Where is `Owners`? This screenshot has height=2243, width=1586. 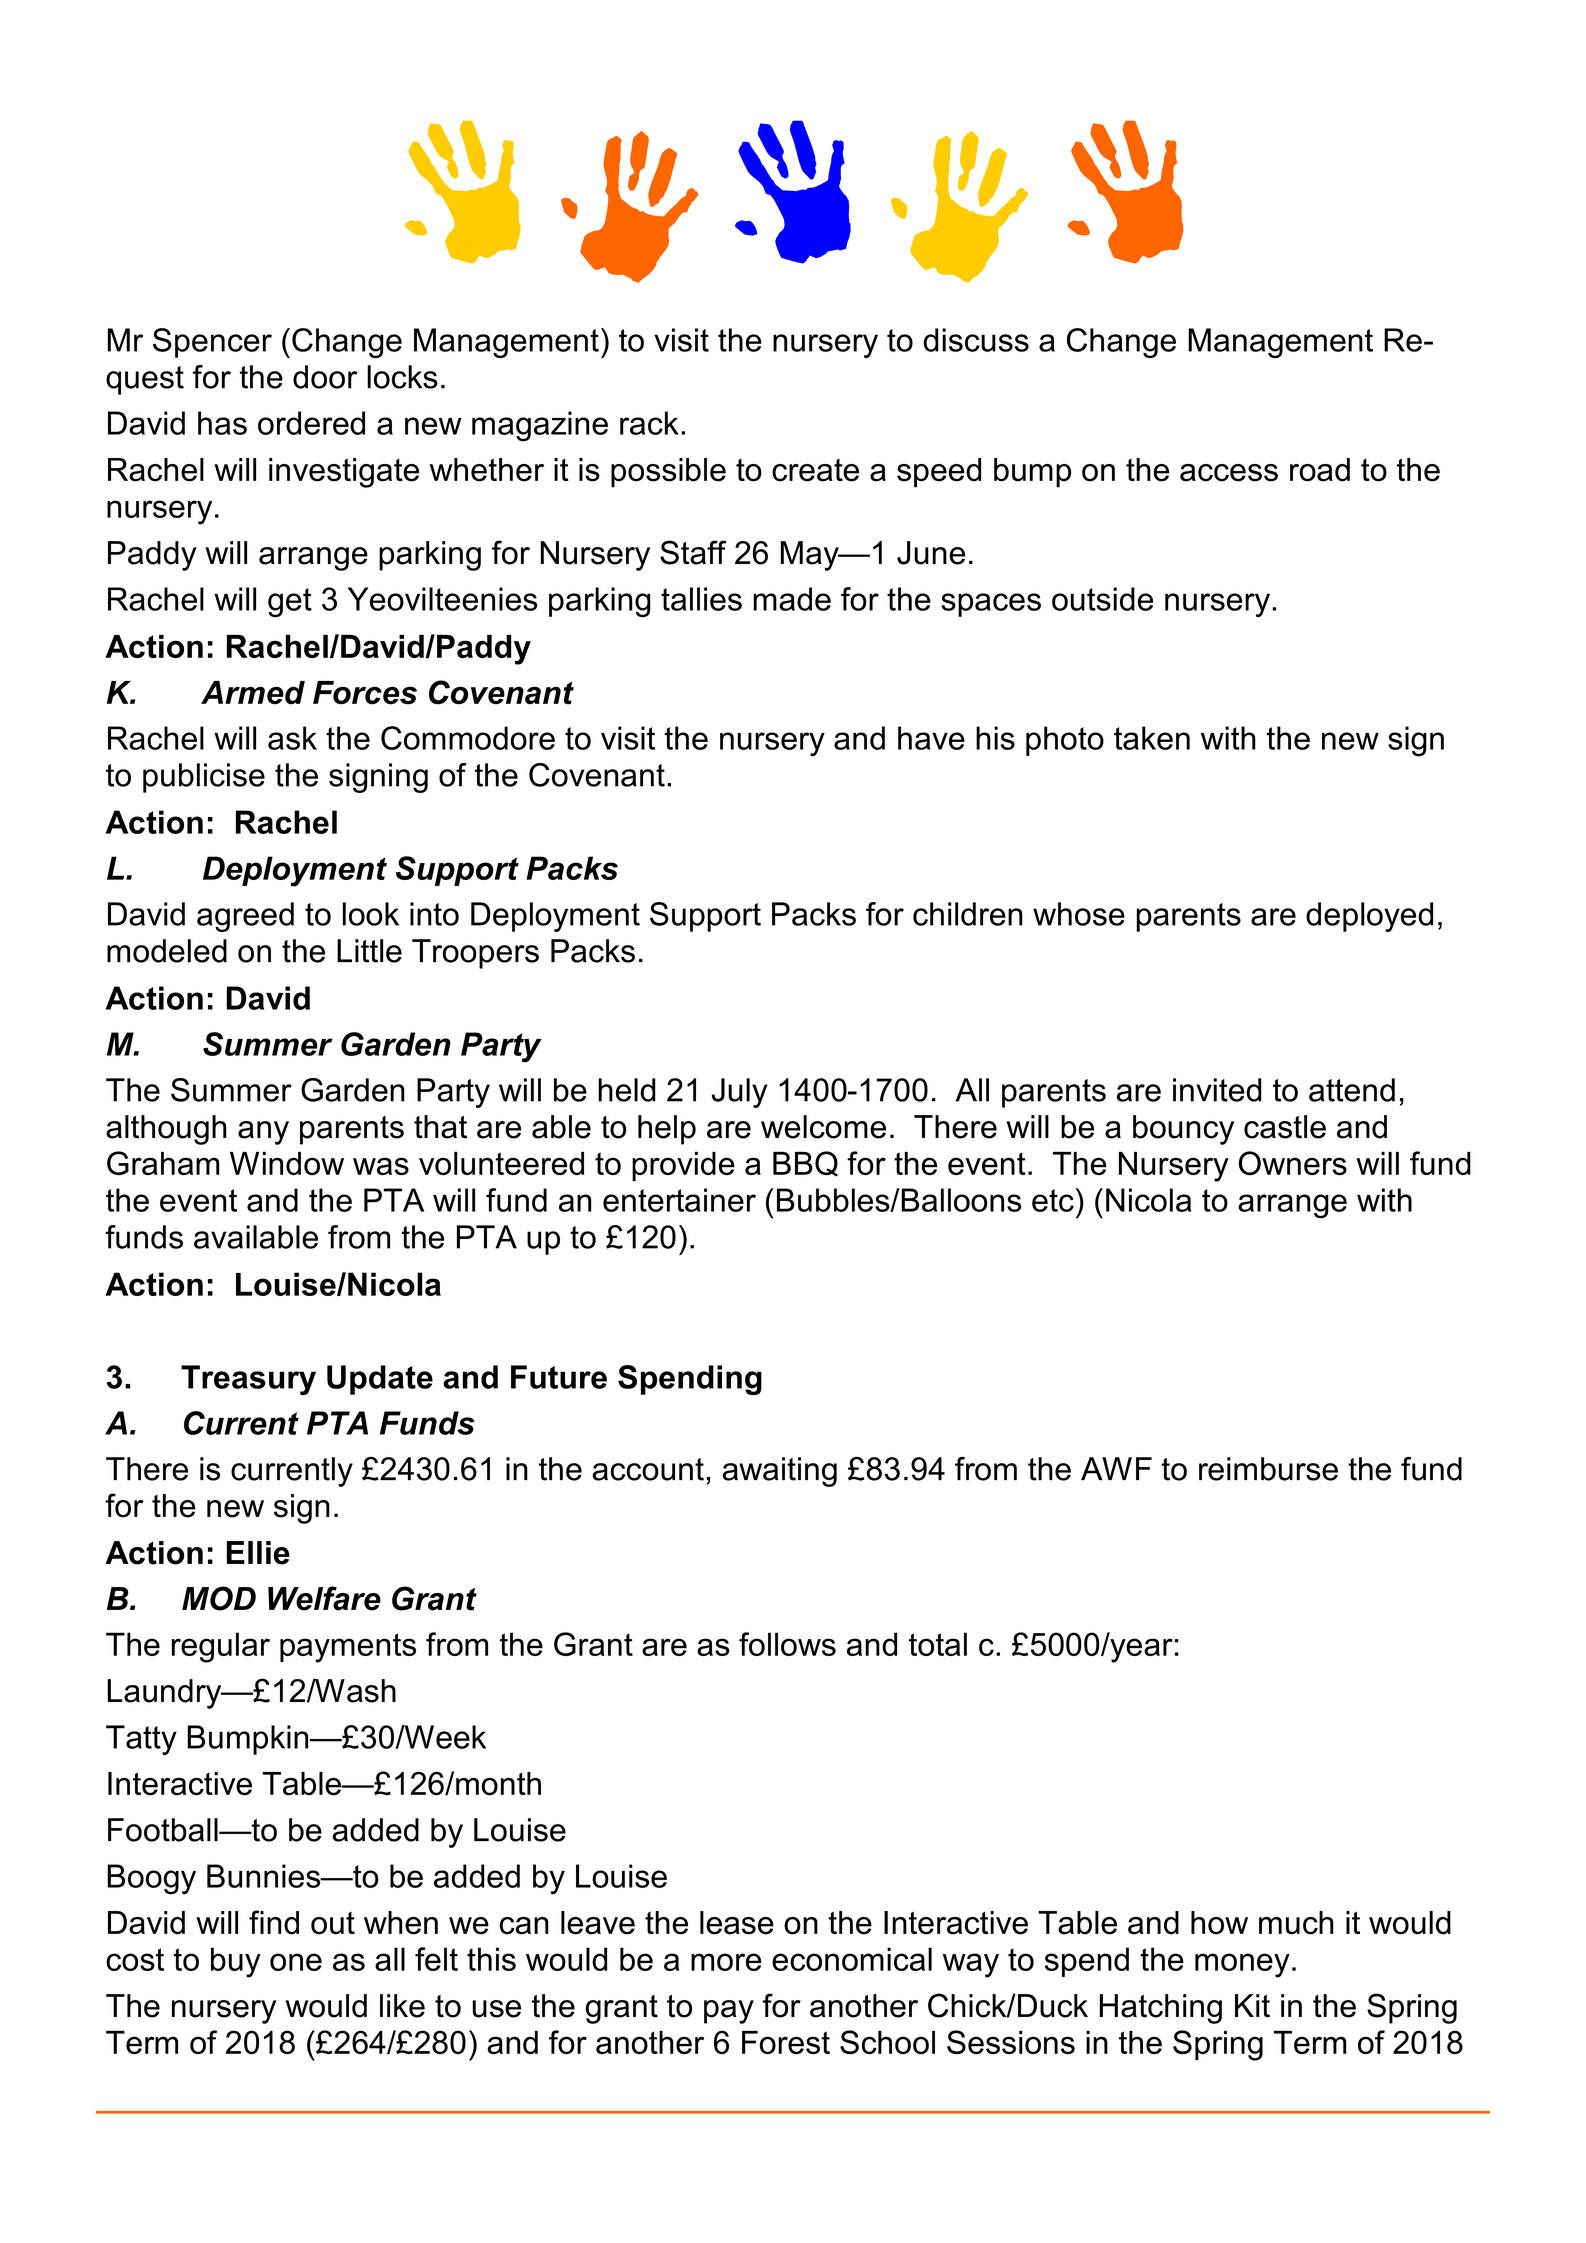 Owners is located at coordinates (1293, 1163).
